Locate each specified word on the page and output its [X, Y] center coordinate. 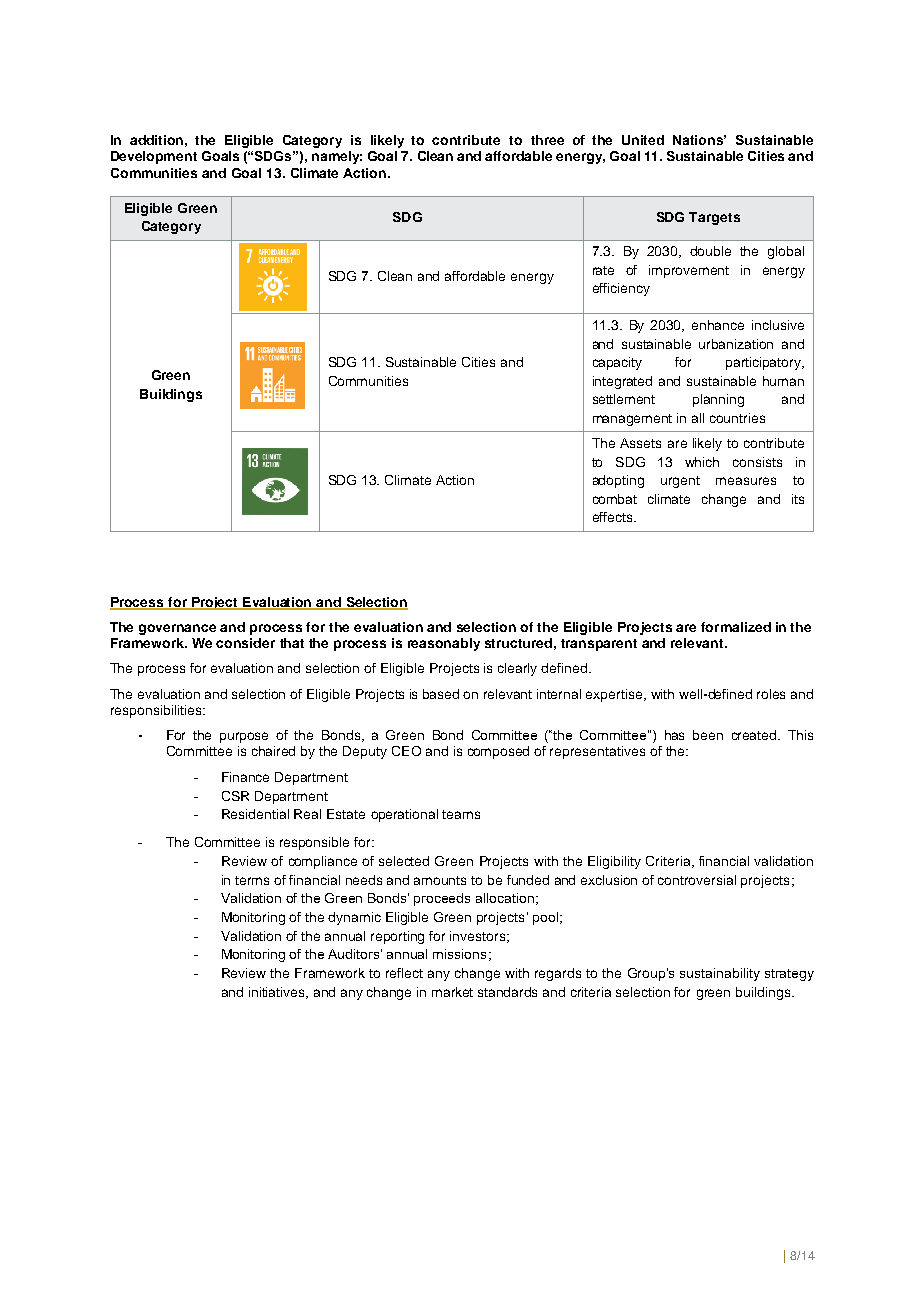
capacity [617, 363]
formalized [736, 627]
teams [461, 814]
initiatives [278, 993]
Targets [714, 218]
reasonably [444, 644]
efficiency [621, 289]
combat [615, 499]
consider [245, 643]
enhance [718, 325]
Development [154, 157]
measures [746, 481]
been [708, 735]
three [547, 140]
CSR [235, 796]
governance [177, 629]
